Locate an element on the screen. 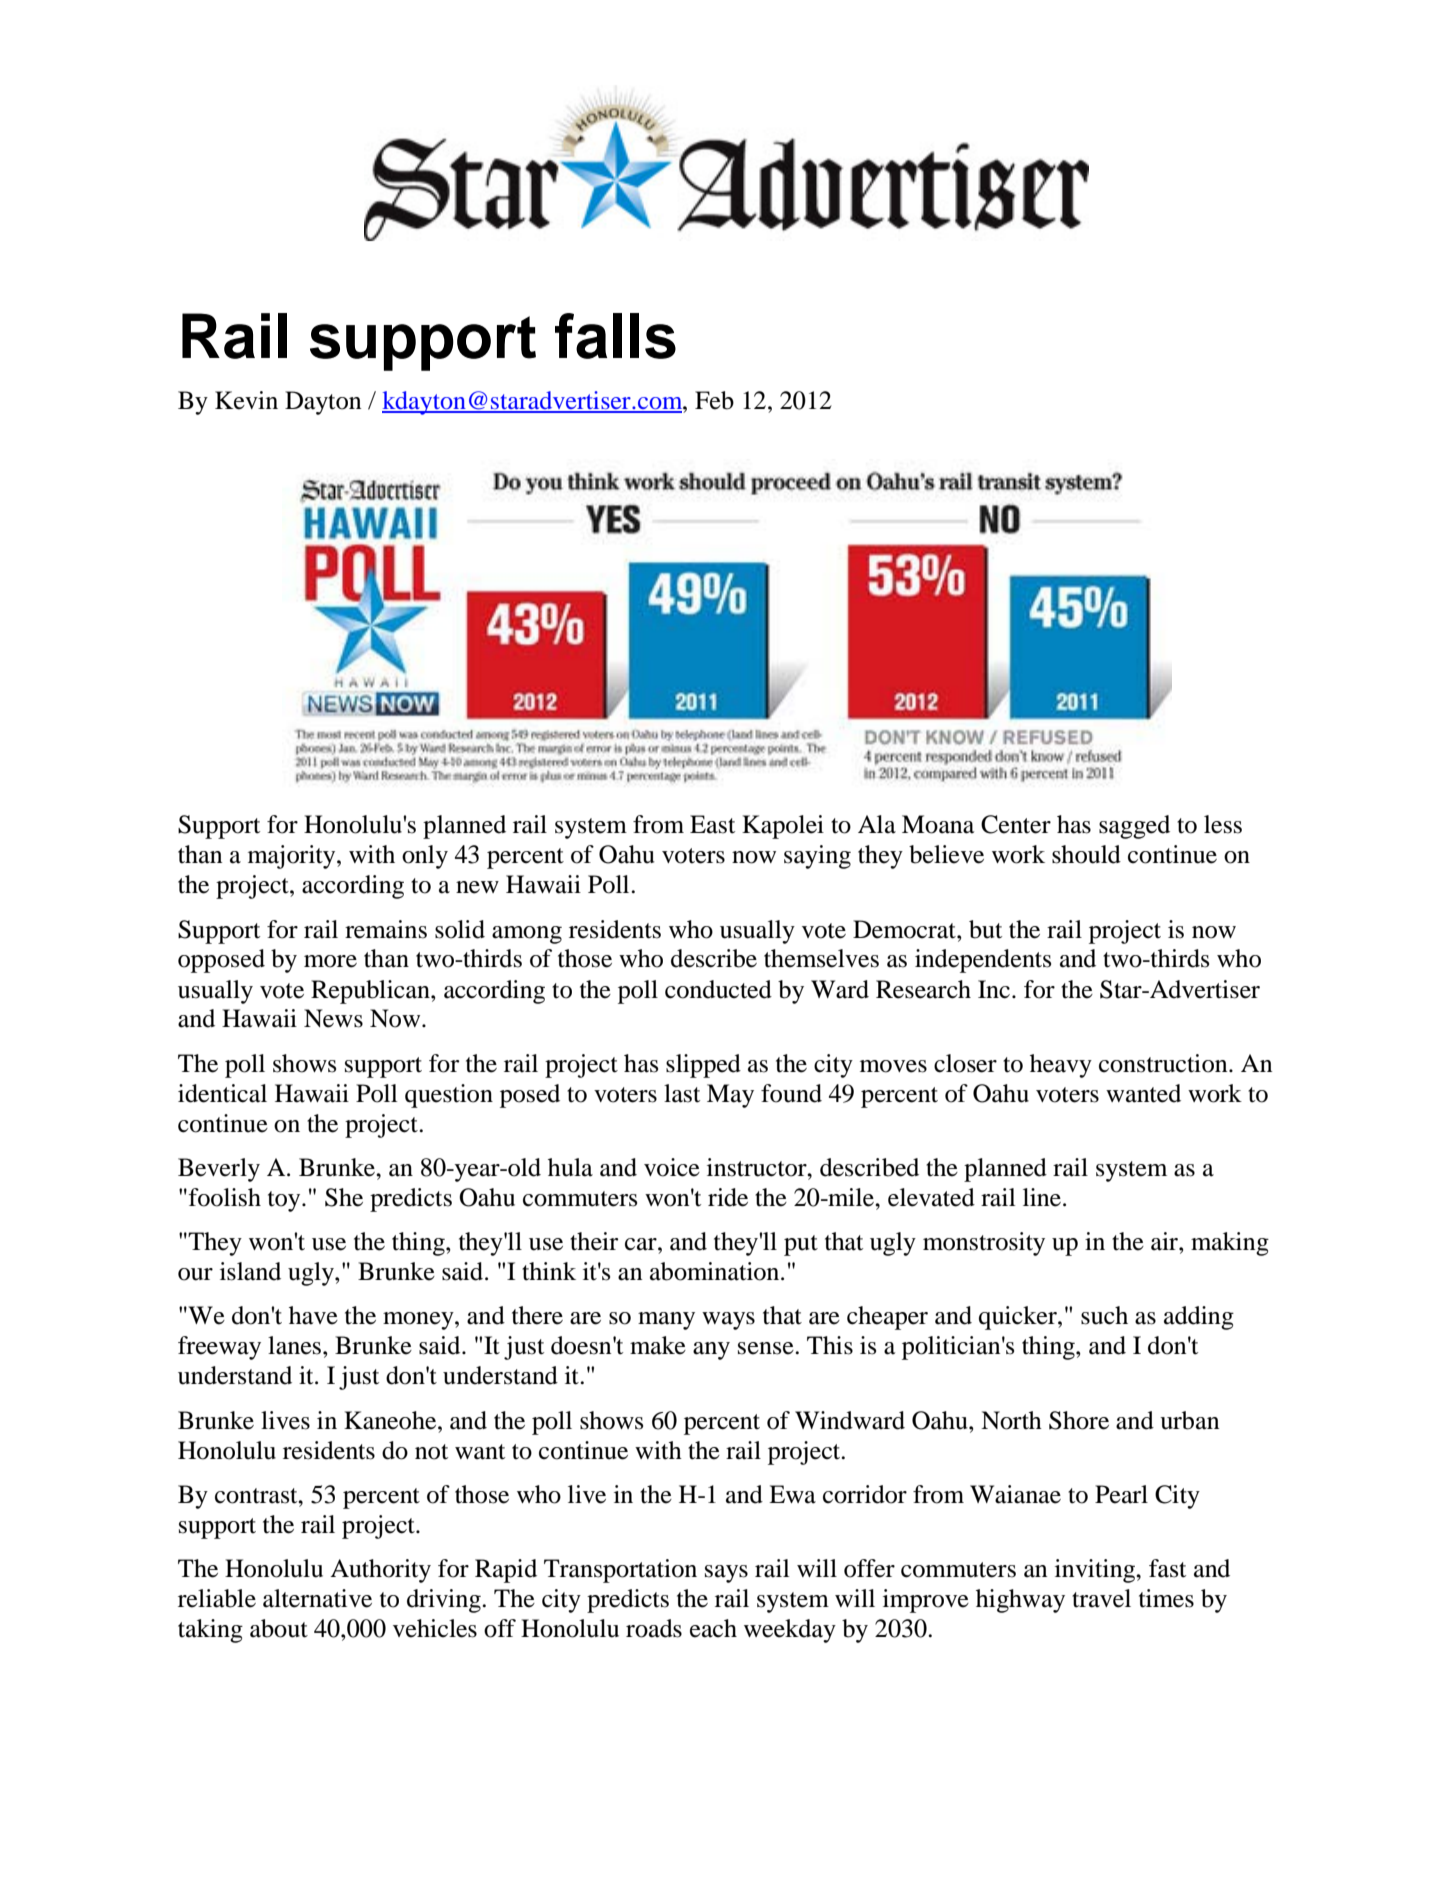 This screenshot has height=1878, width=1451. She is located at coordinates (344, 1197).
